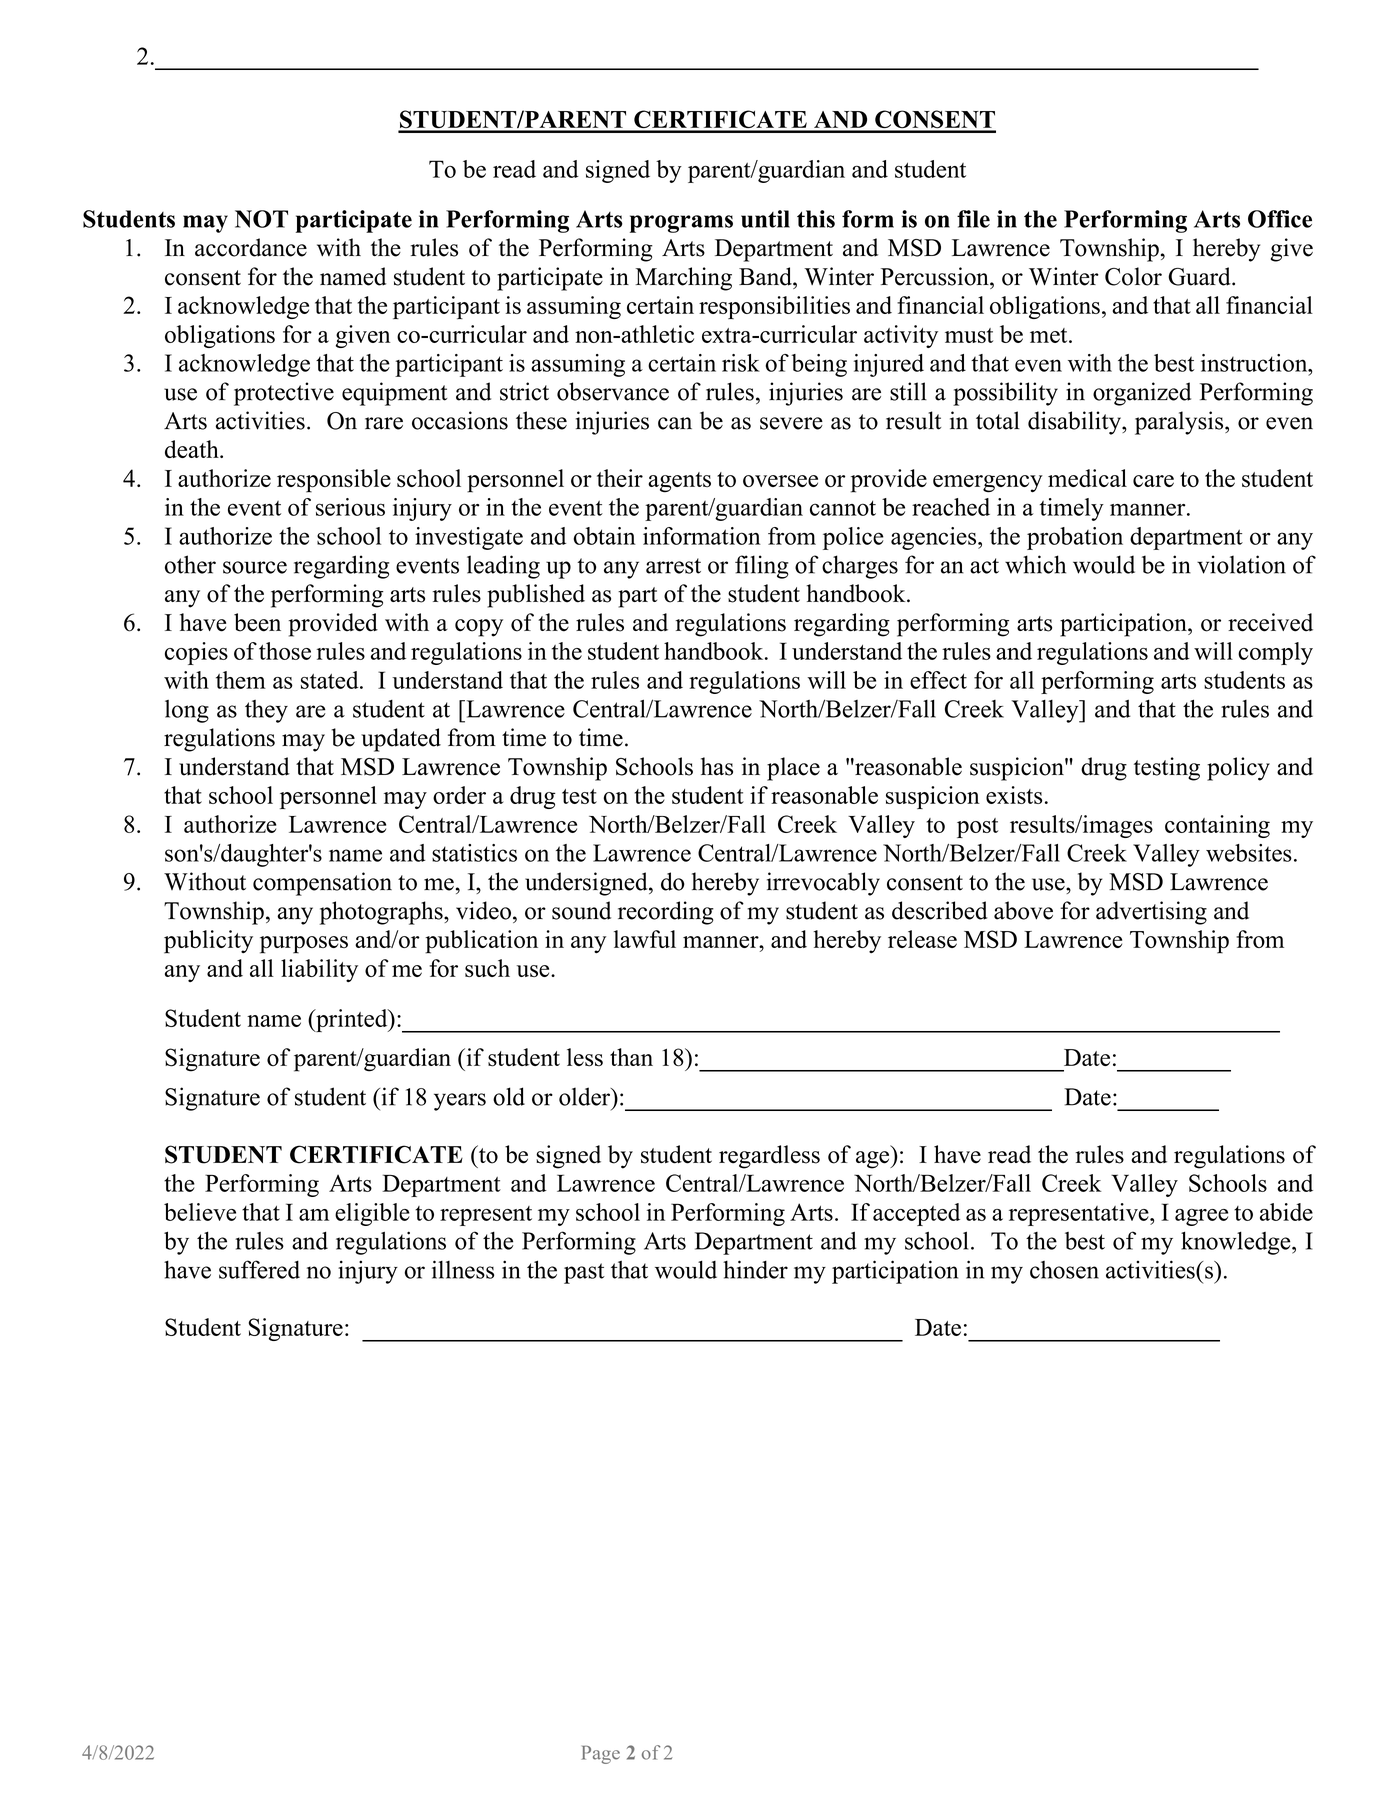  I want to click on policy, so click(1238, 769).
